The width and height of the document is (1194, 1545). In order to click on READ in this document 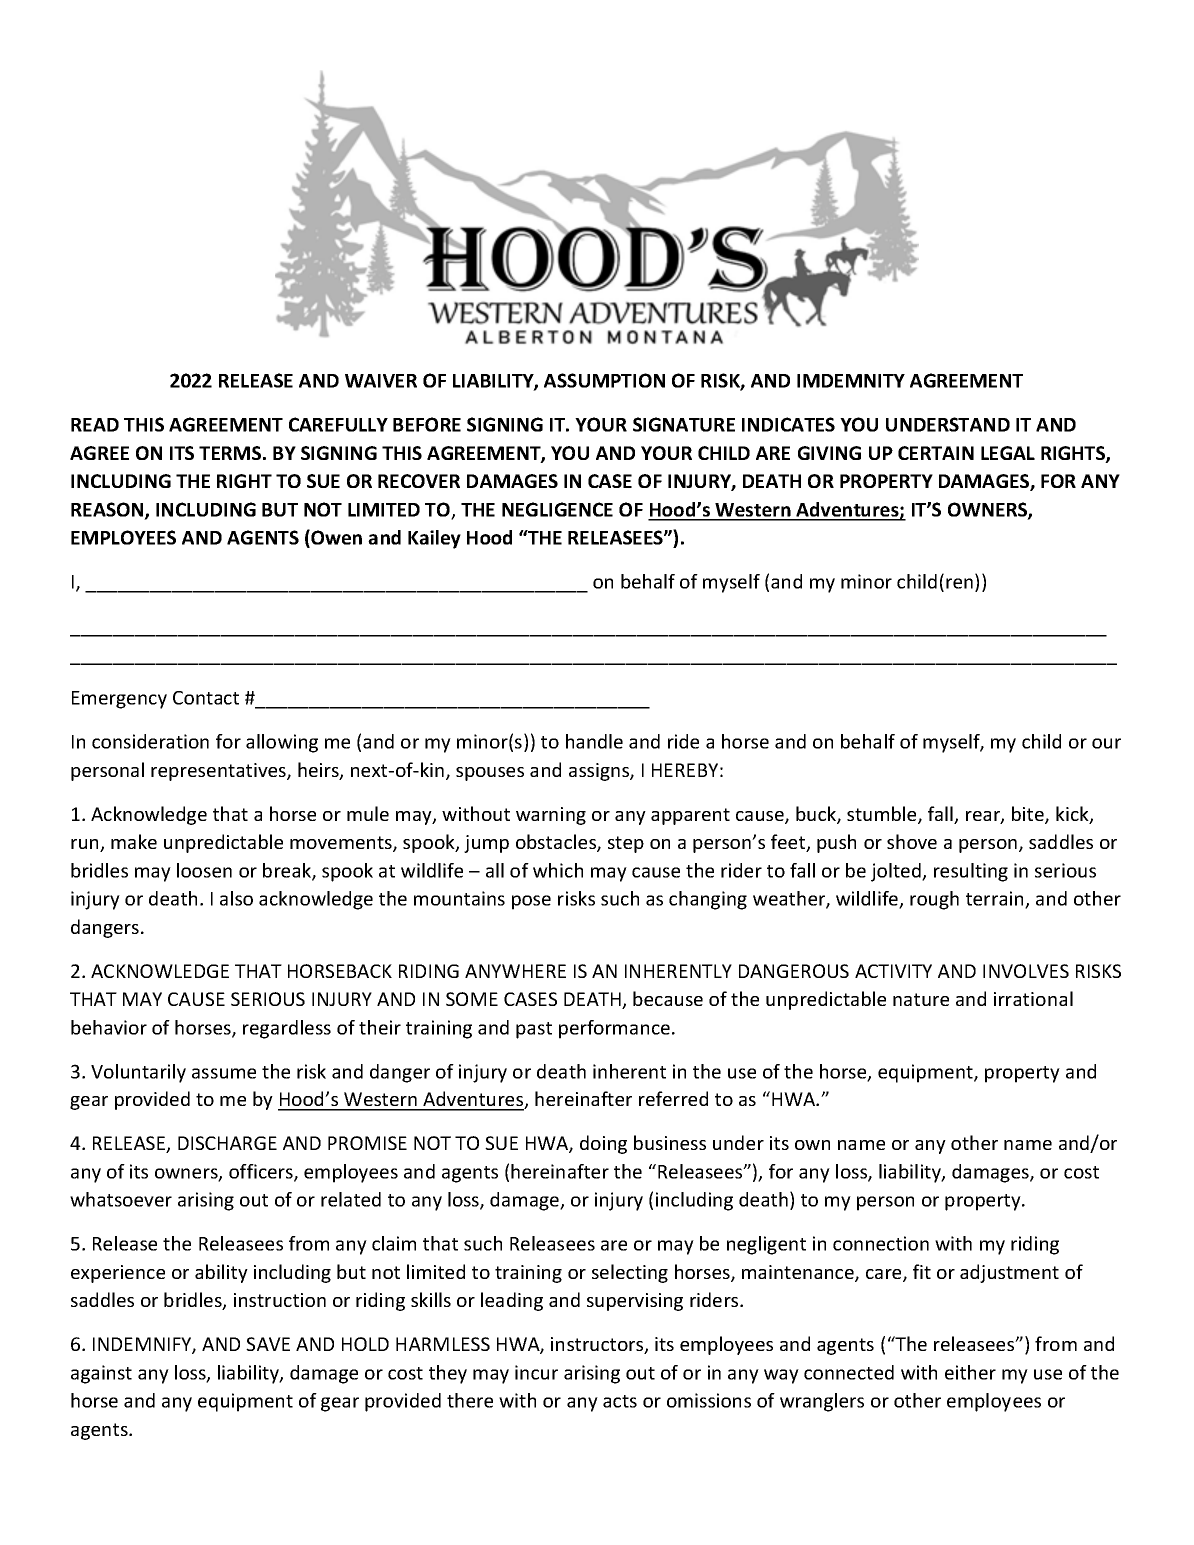, I will do `click(95, 425)`.
